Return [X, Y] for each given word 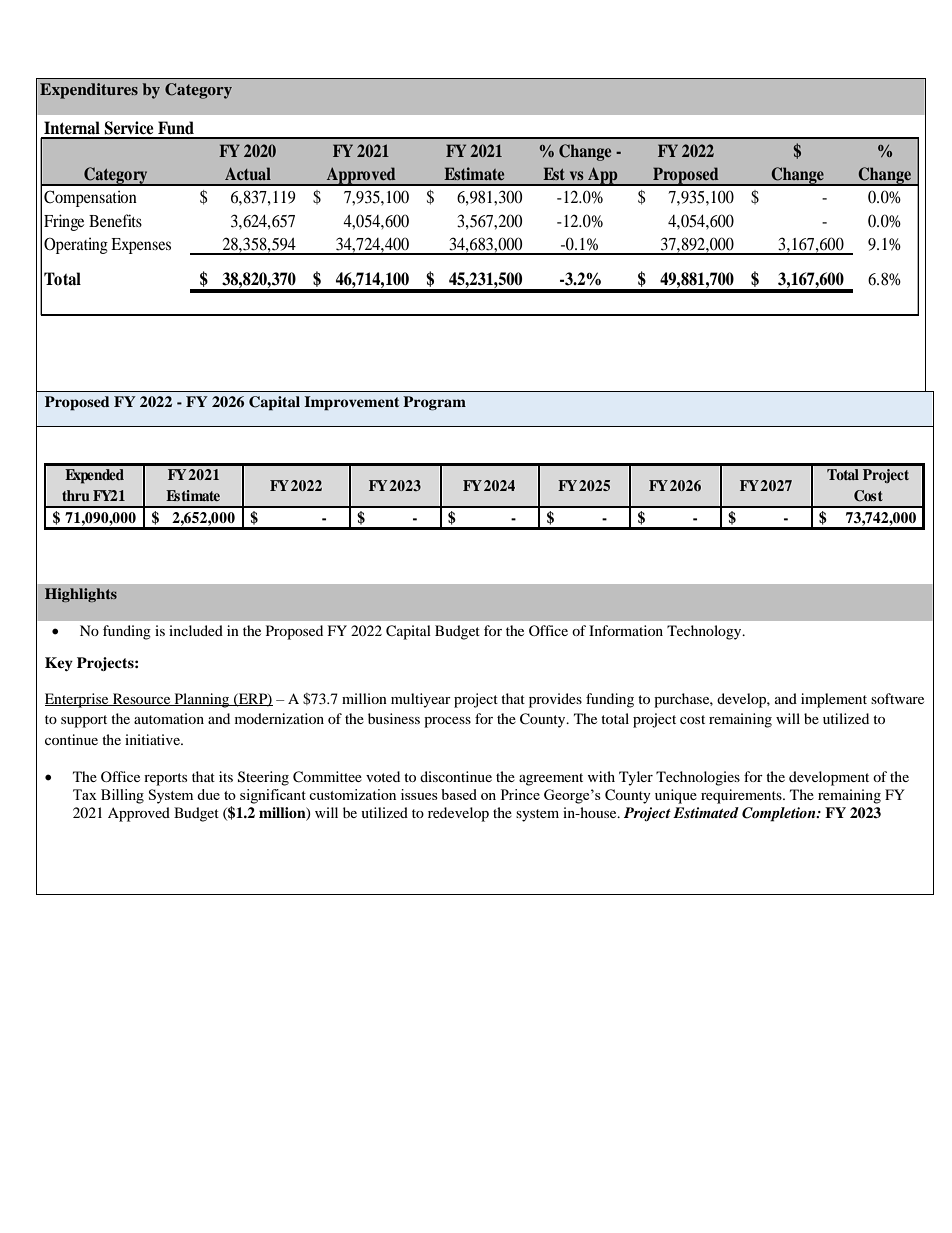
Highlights [81, 595]
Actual [248, 173]
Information [626, 630]
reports [165, 779]
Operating [76, 245]
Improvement [351, 403]
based [459, 794]
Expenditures [89, 91]
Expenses [141, 246]
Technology [705, 632]
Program [434, 403]
